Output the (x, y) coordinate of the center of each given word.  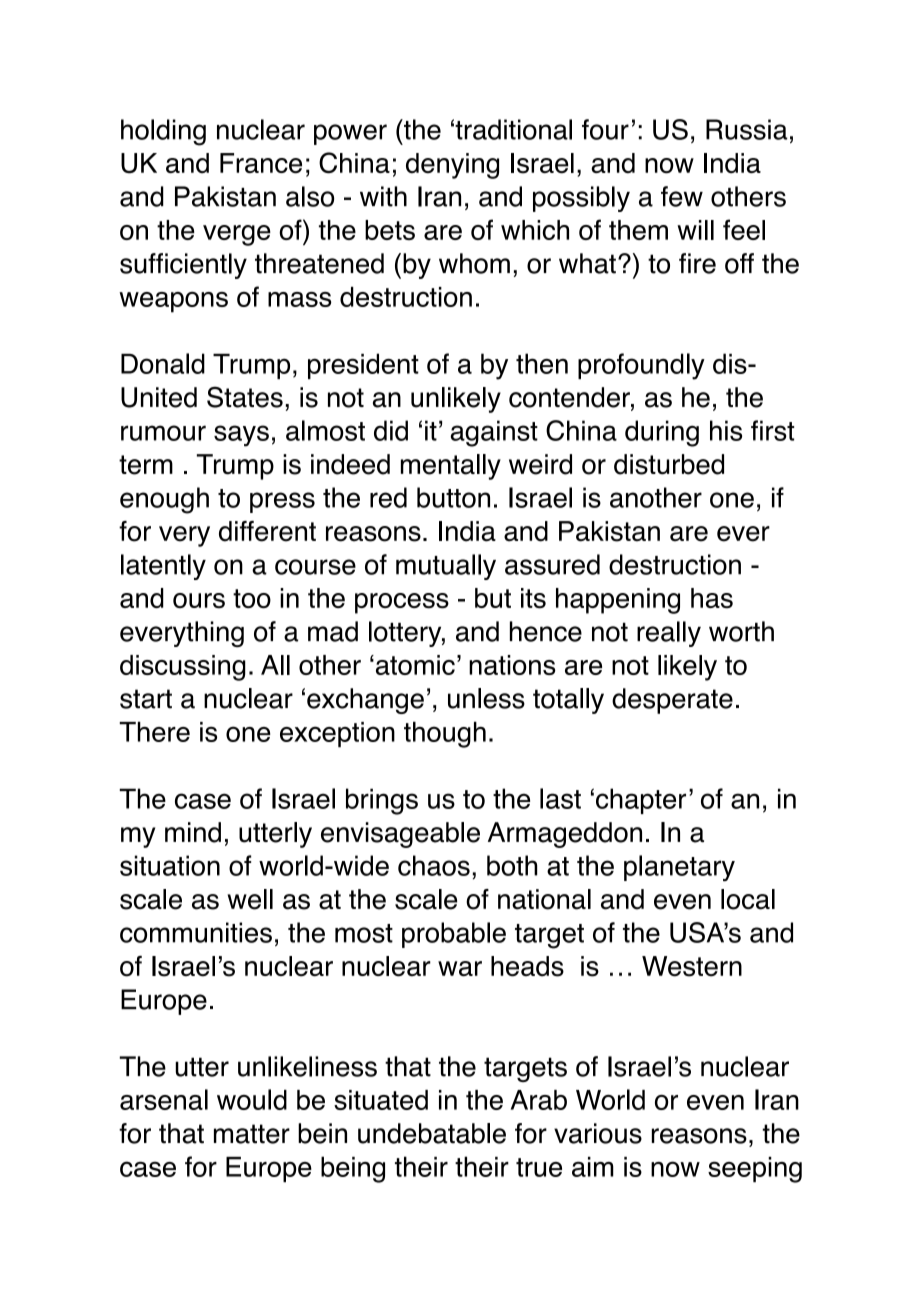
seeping (755, 1170)
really (669, 634)
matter (252, 1134)
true (539, 1167)
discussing (183, 668)
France (261, 163)
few (682, 196)
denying (452, 166)
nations (512, 665)
